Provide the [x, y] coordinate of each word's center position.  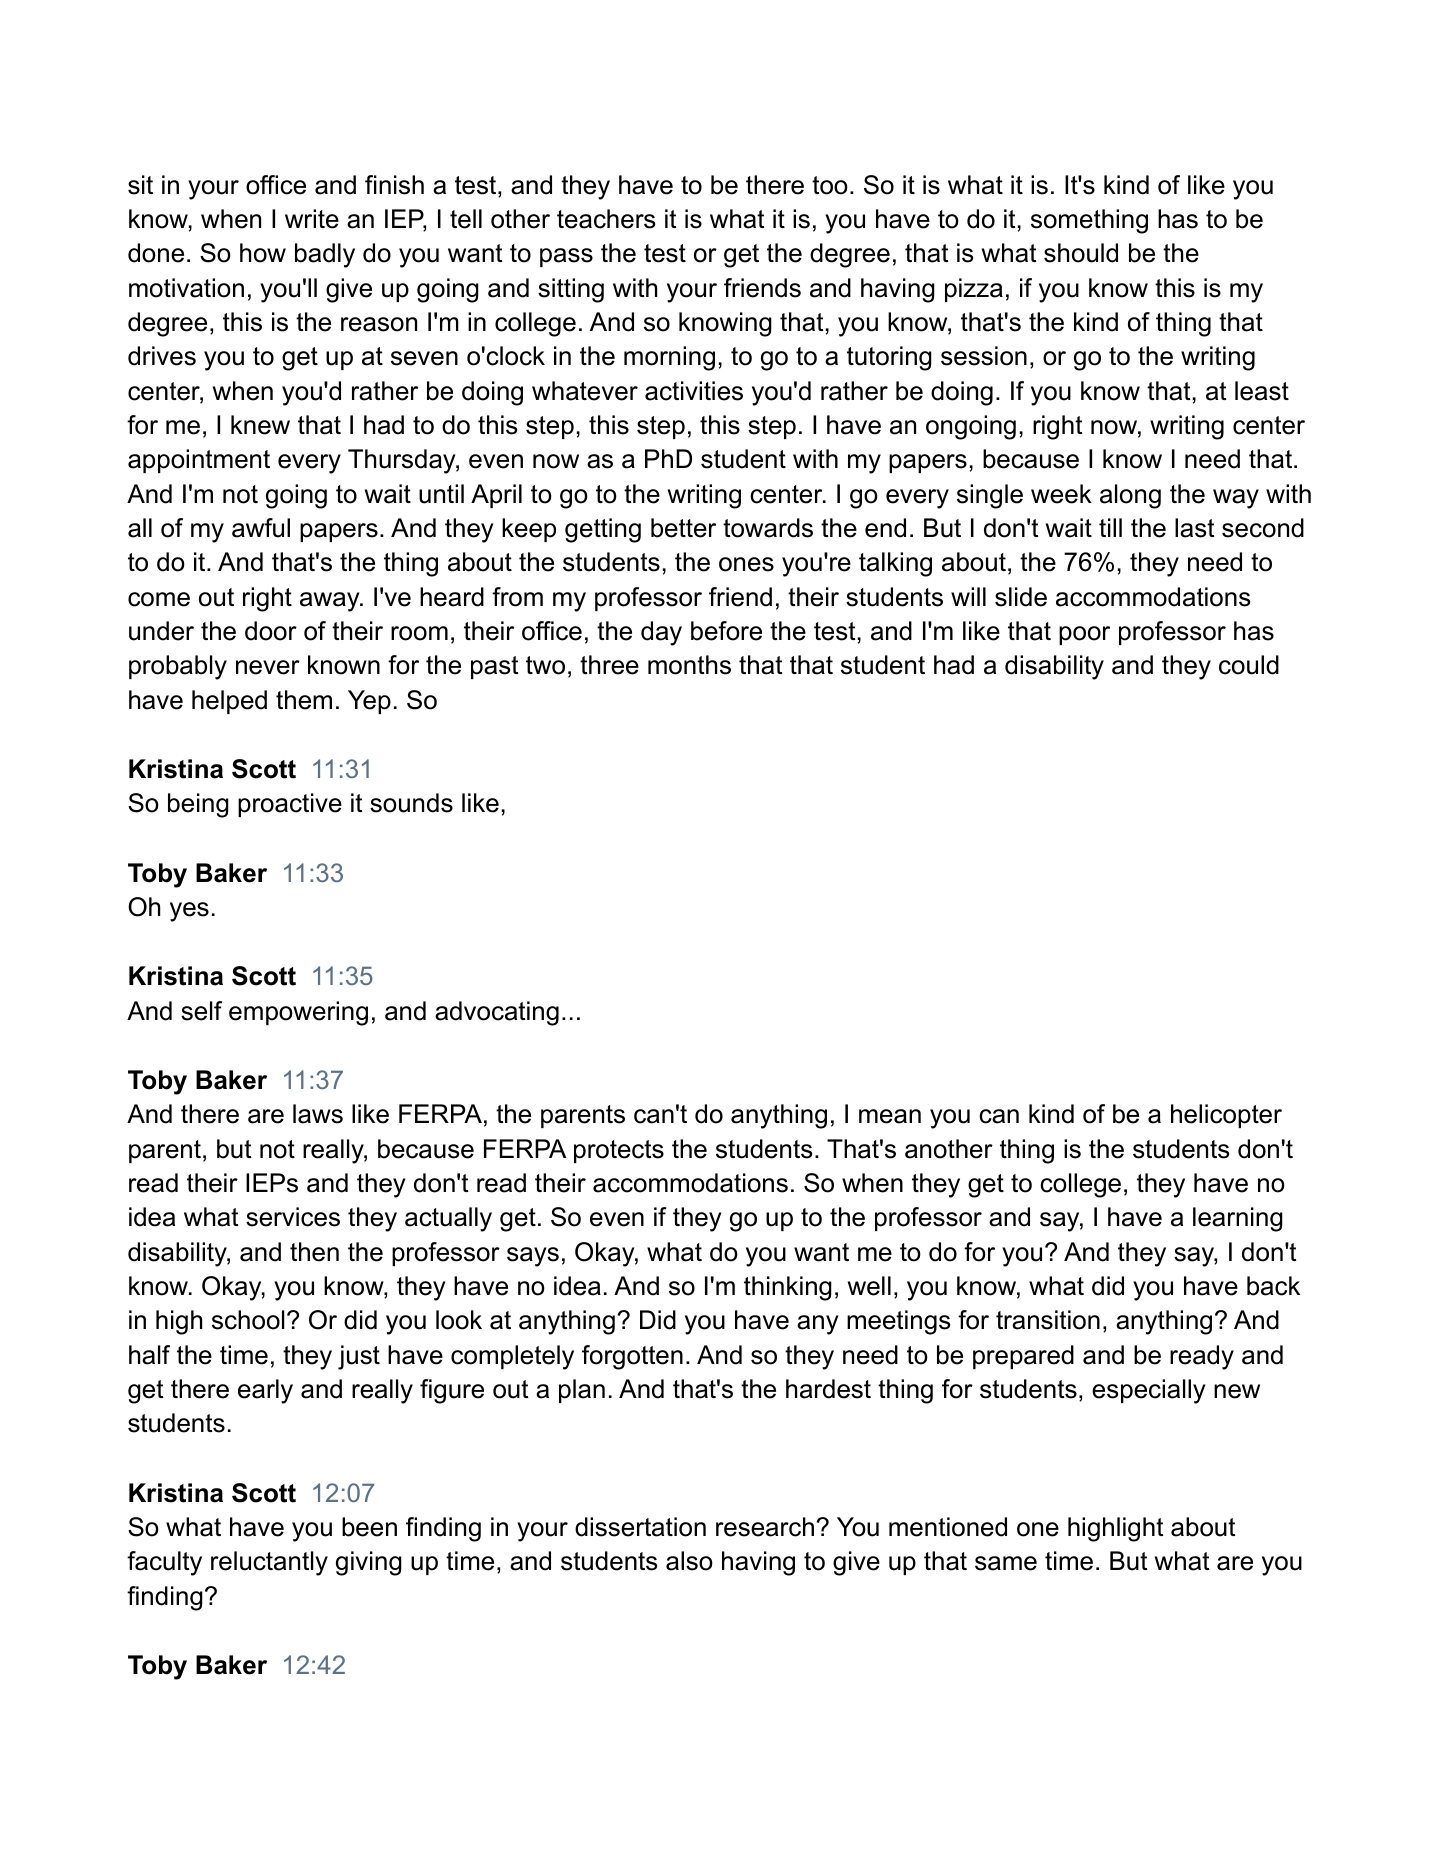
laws [318, 1114]
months [689, 665]
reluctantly [269, 1563]
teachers [606, 219]
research [765, 1527]
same [1006, 1563]
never [268, 667]
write [312, 219]
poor [1084, 635]
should [1081, 253]
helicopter [1226, 1116]
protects [619, 1151]
